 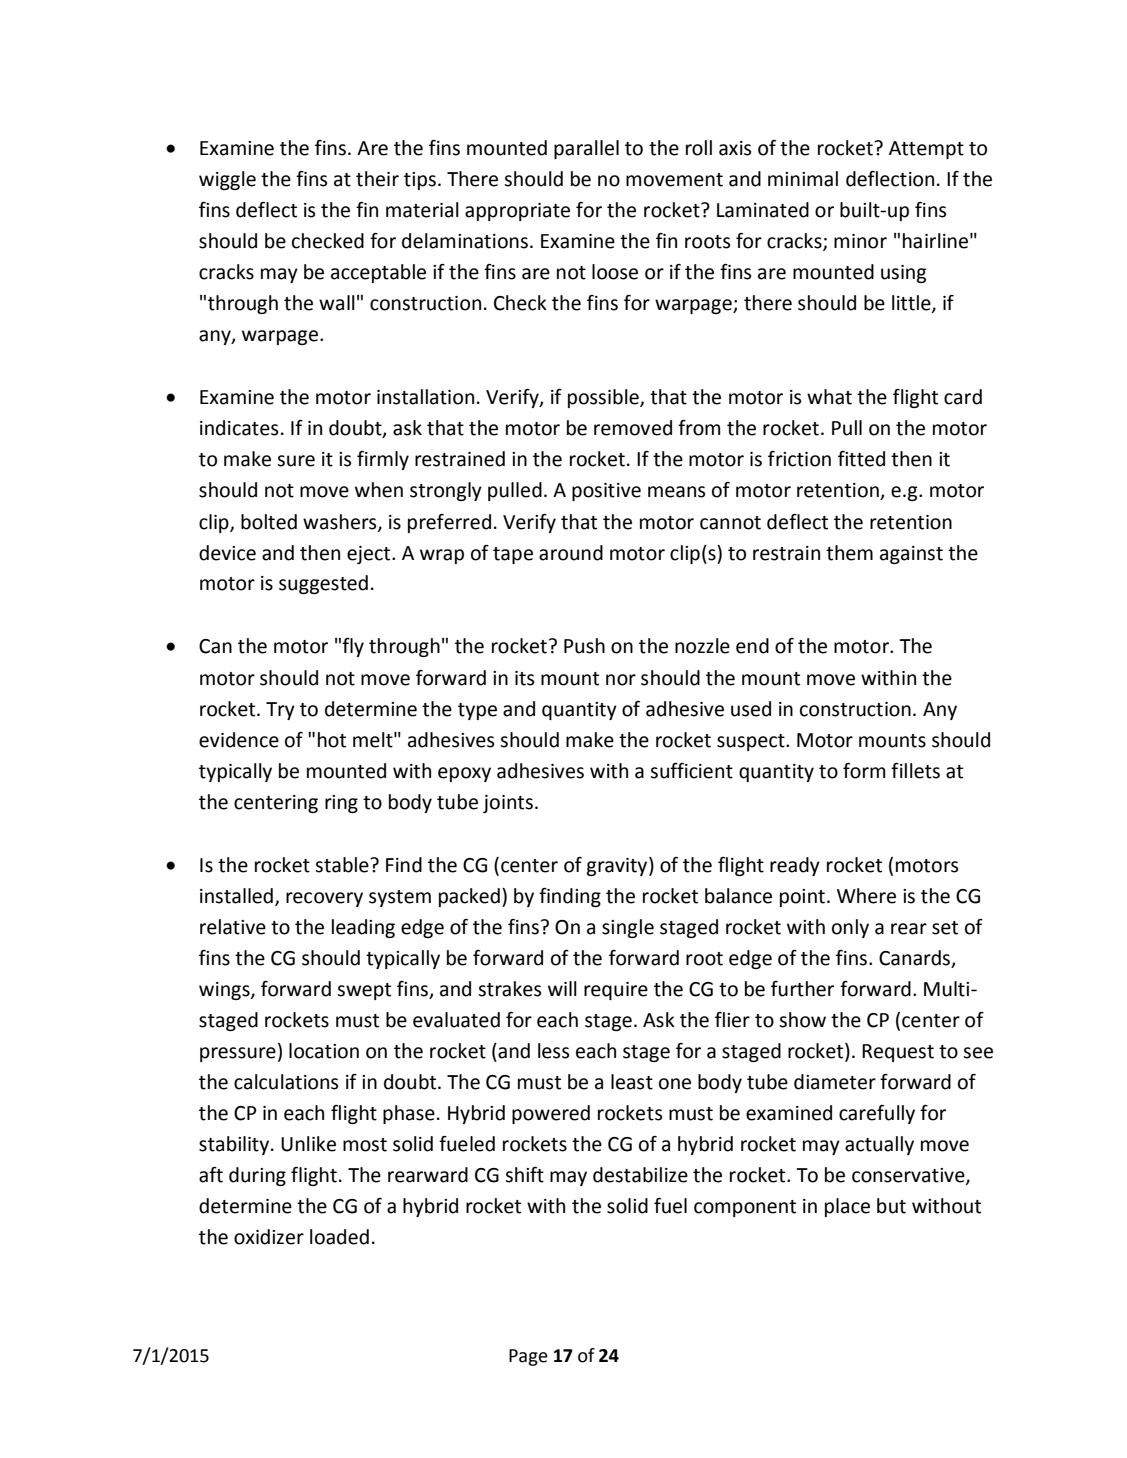 I want to click on destabilize, so click(x=640, y=1175).
